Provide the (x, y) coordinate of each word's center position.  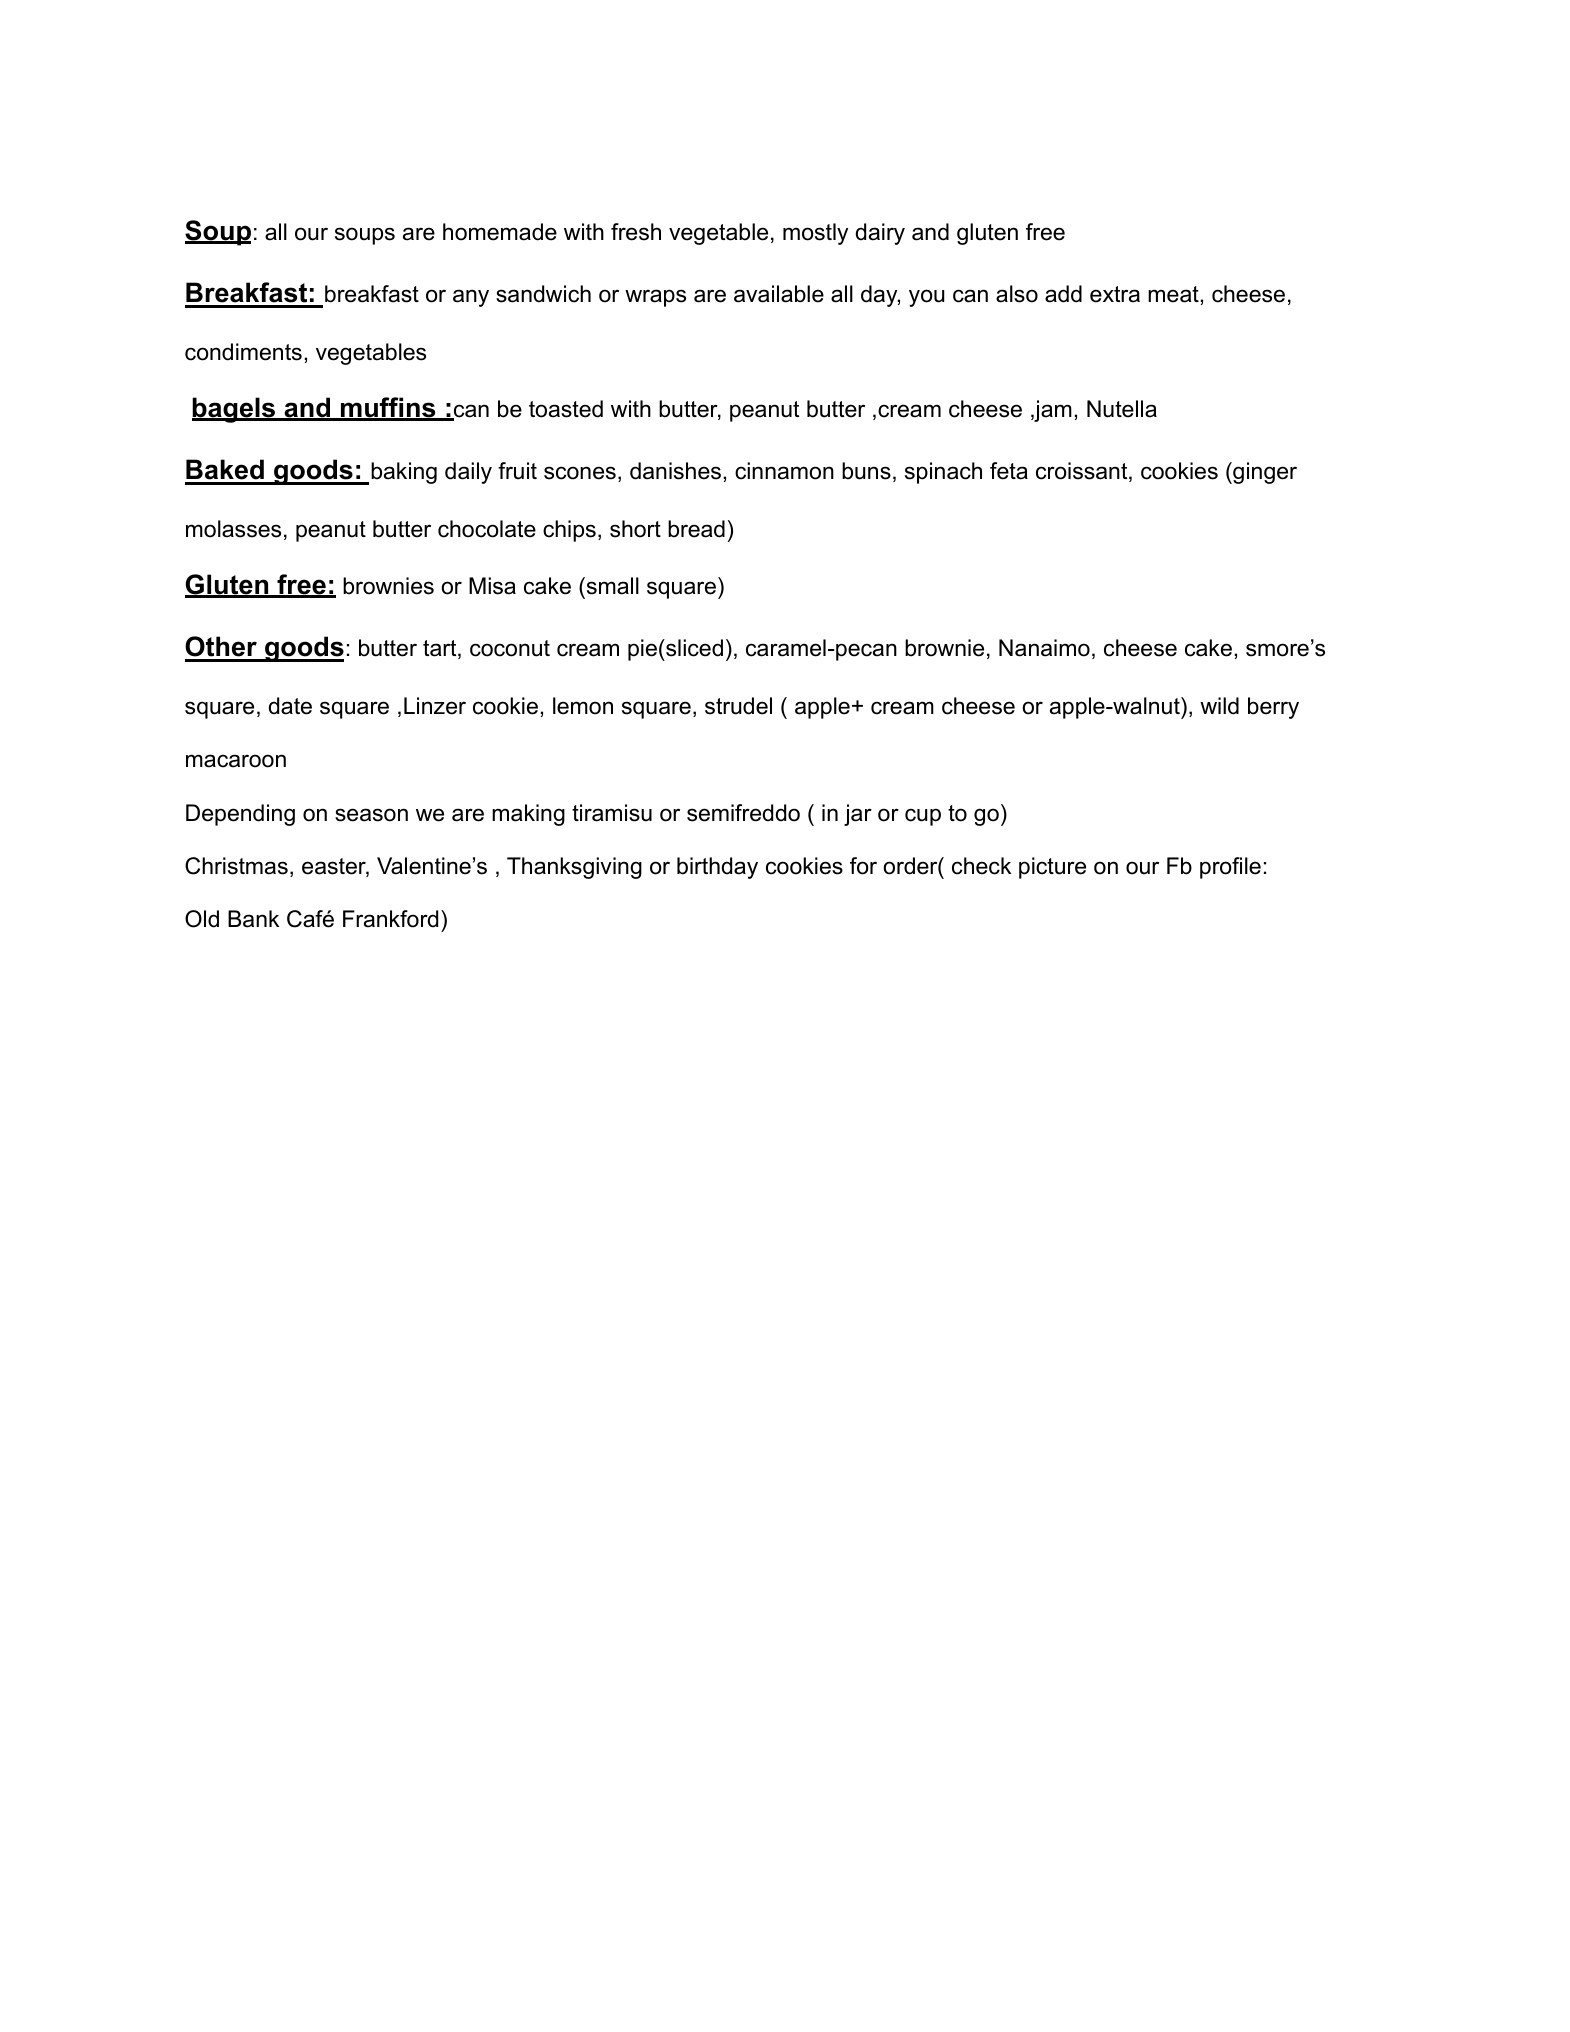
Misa (492, 586)
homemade (500, 232)
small (611, 586)
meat (1173, 294)
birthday (717, 868)
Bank (253, 919)
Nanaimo (1044, 648)
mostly (815, 234)
